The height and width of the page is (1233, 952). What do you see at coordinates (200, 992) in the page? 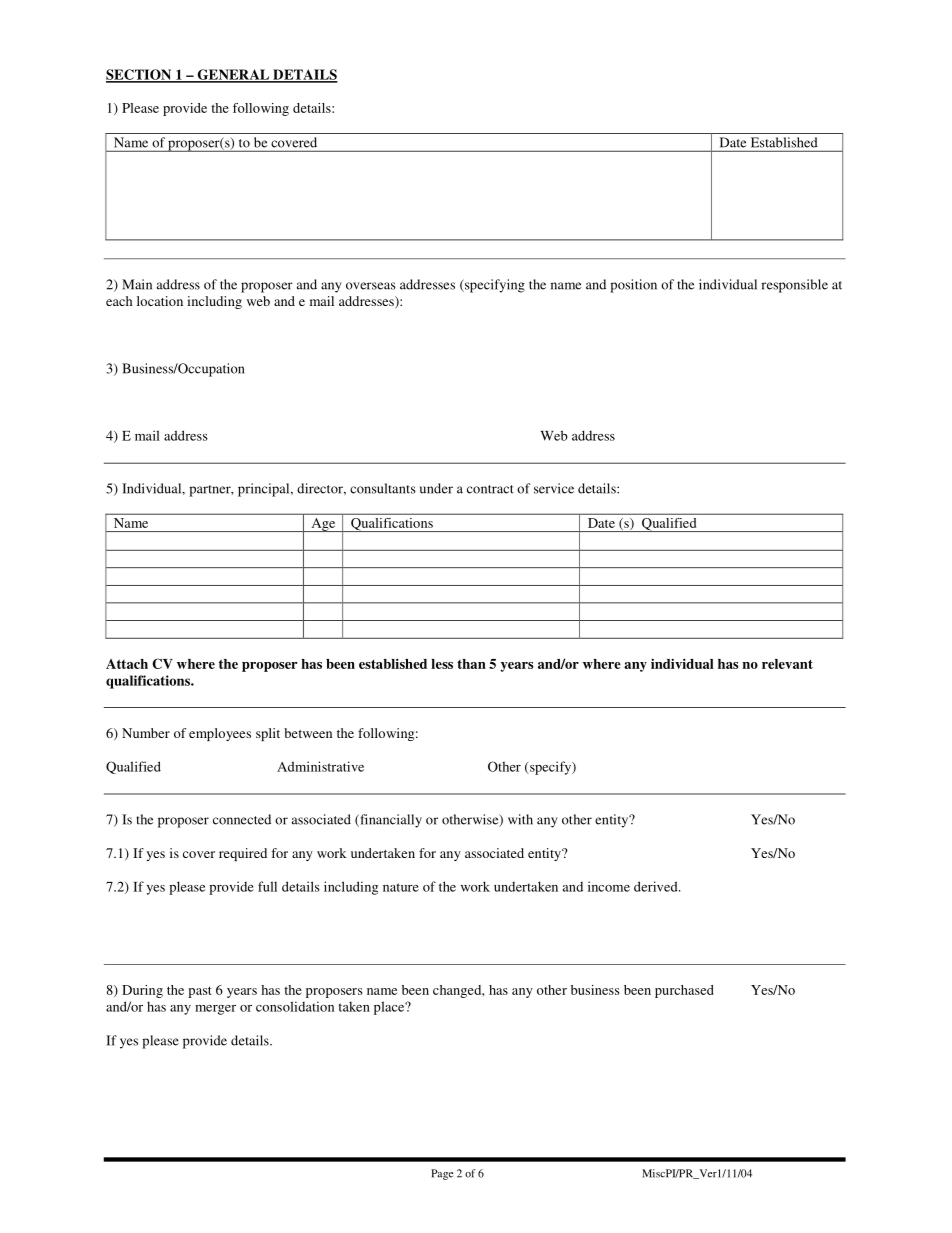
I see `past` at bounding box center [200, 992].
